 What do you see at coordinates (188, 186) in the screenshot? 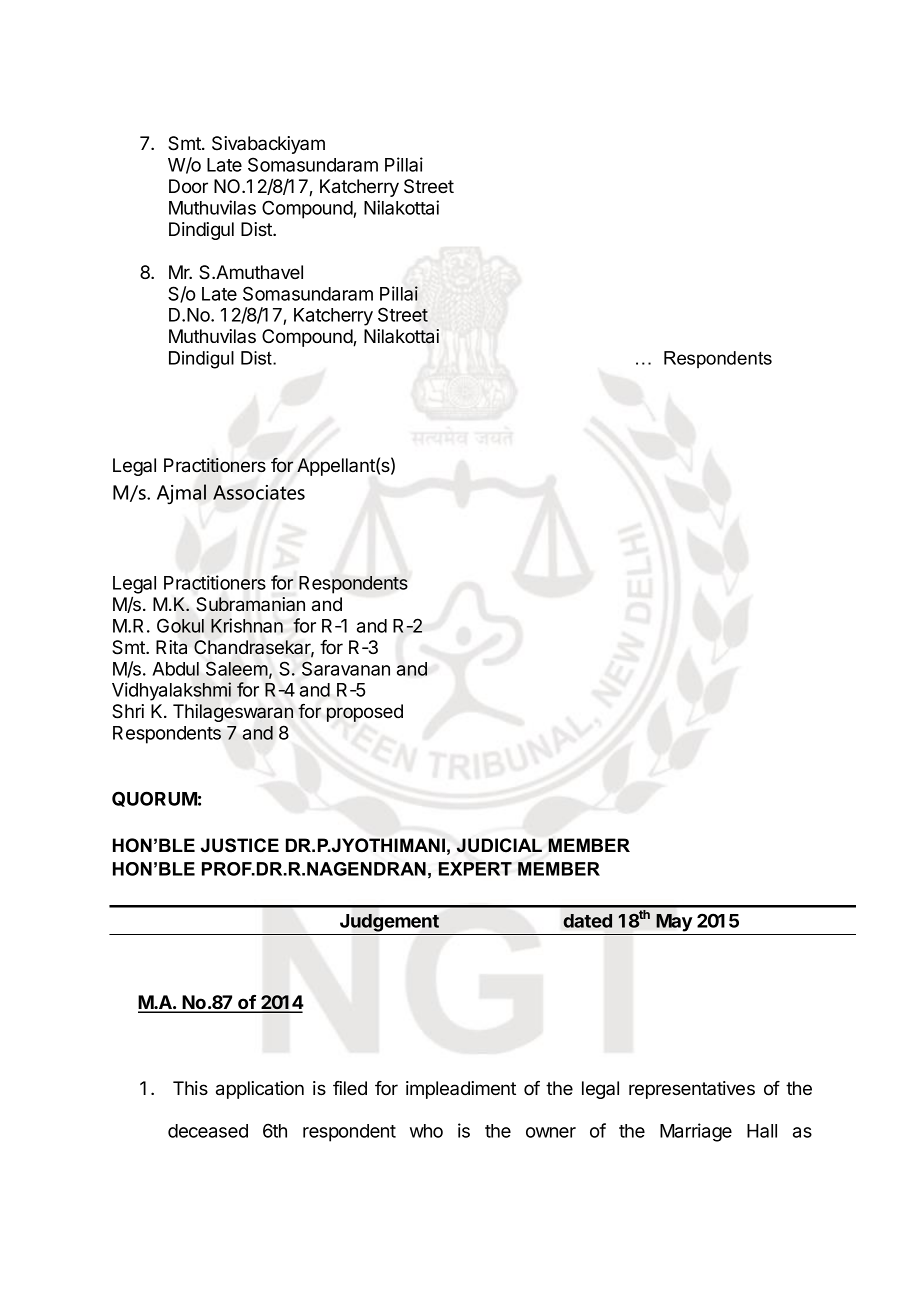
I see `Door` at bounding box center [188, 186].
